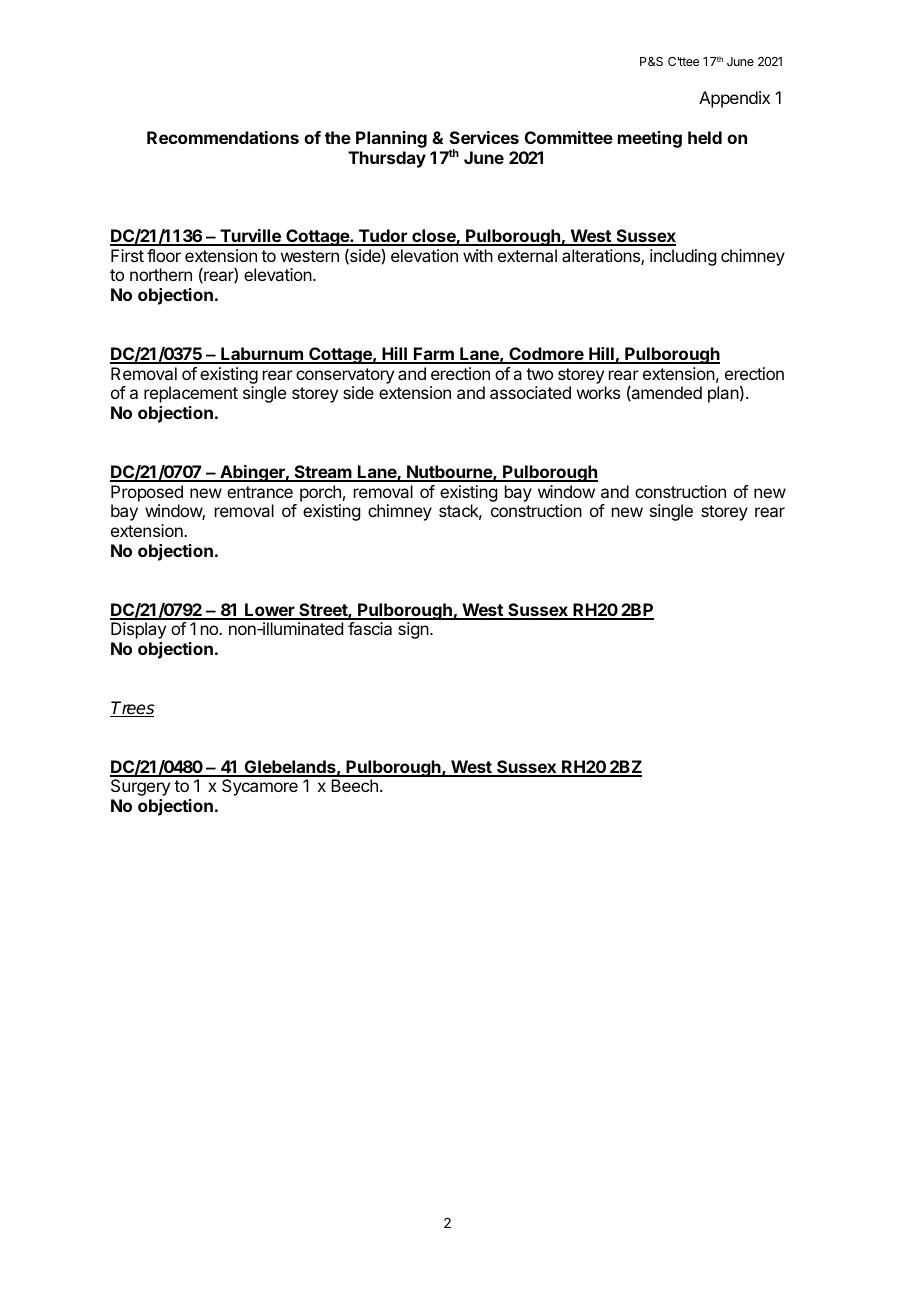  I want to click on Recommendations, so click(223, 137).
